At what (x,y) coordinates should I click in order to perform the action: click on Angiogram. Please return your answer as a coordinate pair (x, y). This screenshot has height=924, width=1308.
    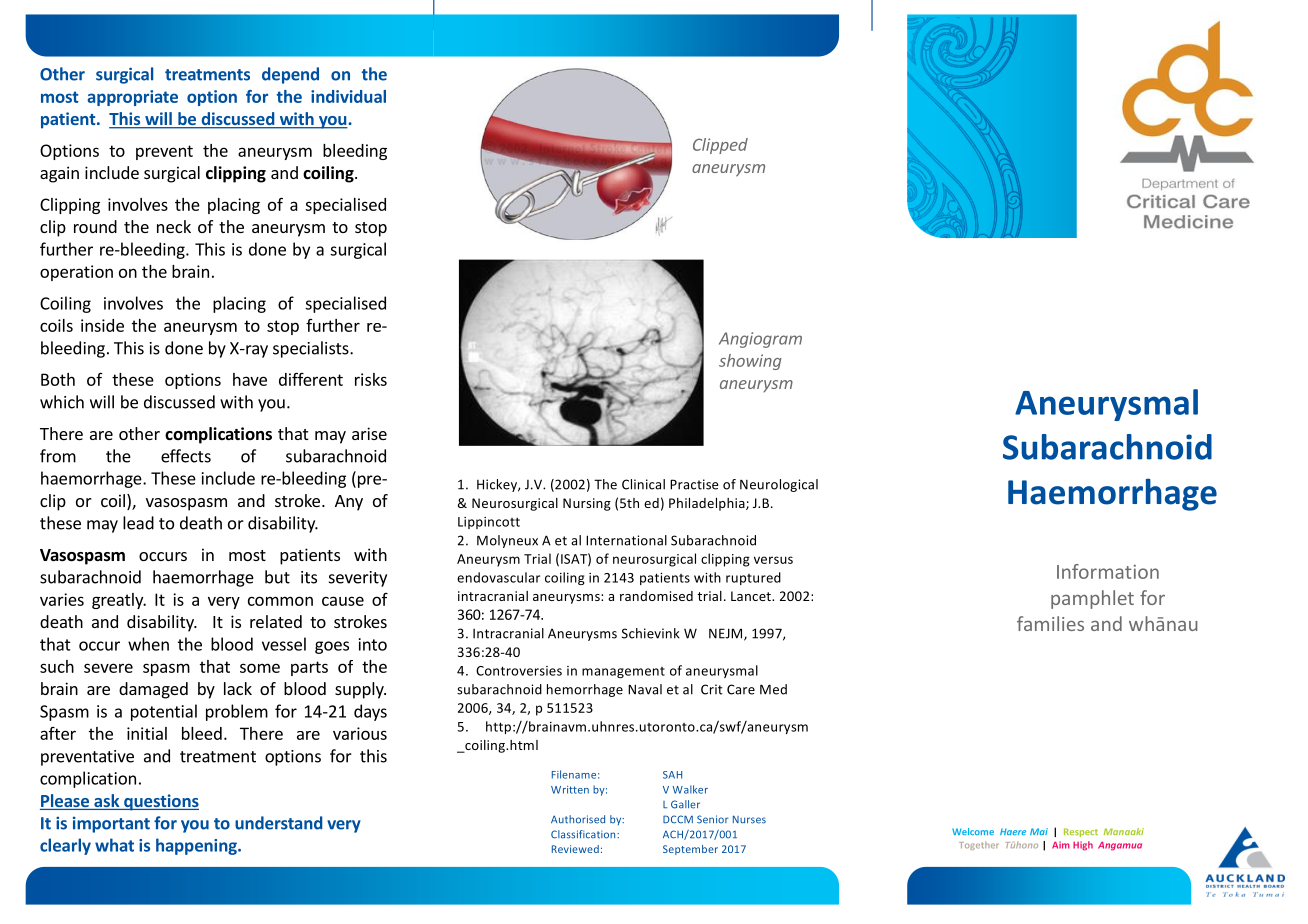
    Looking at the image, I should click on (760, 340).
